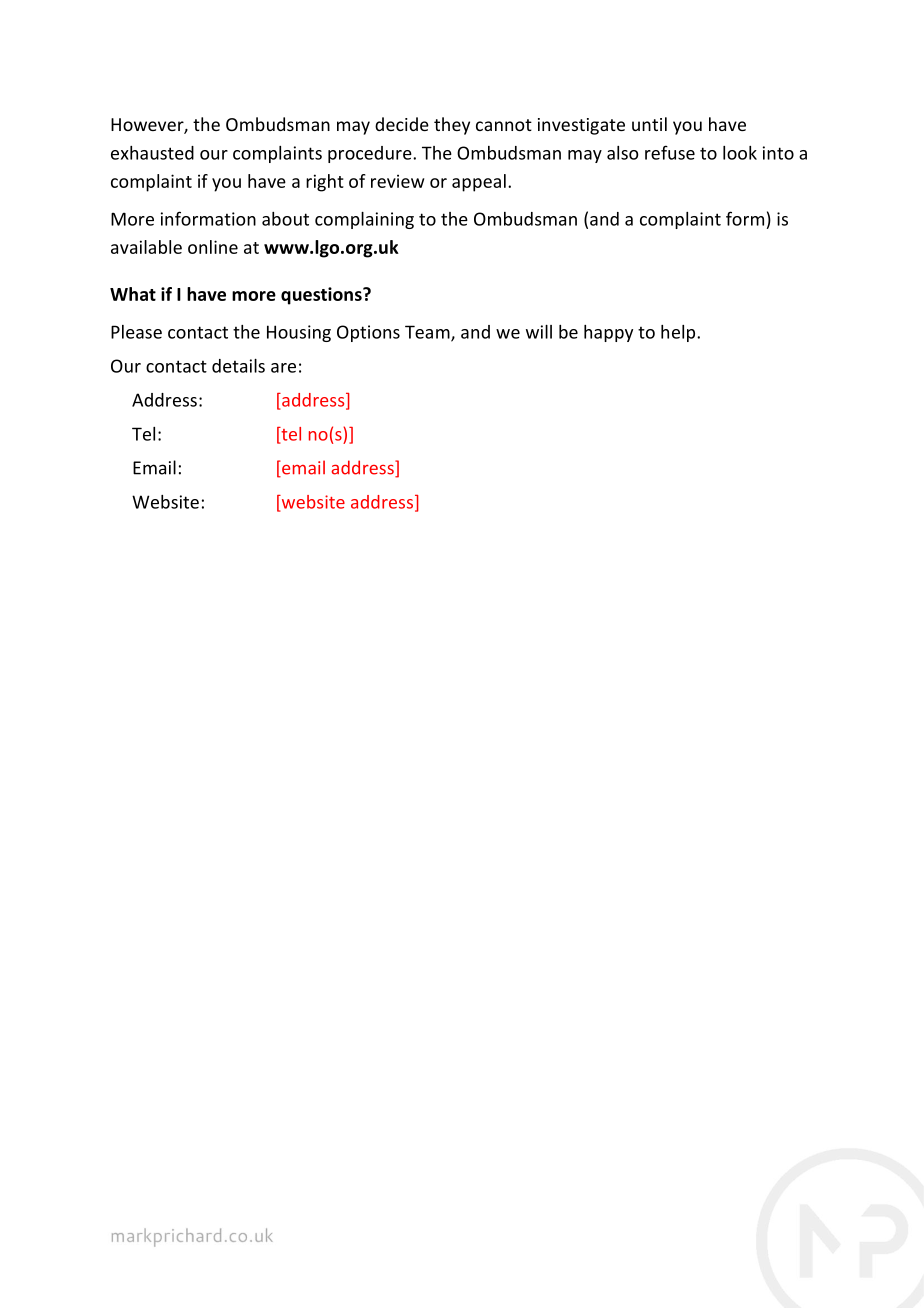  What do you see at coordinates (152, 153) in the document?
I see `exhausted` at bounding box center [152, 153].
